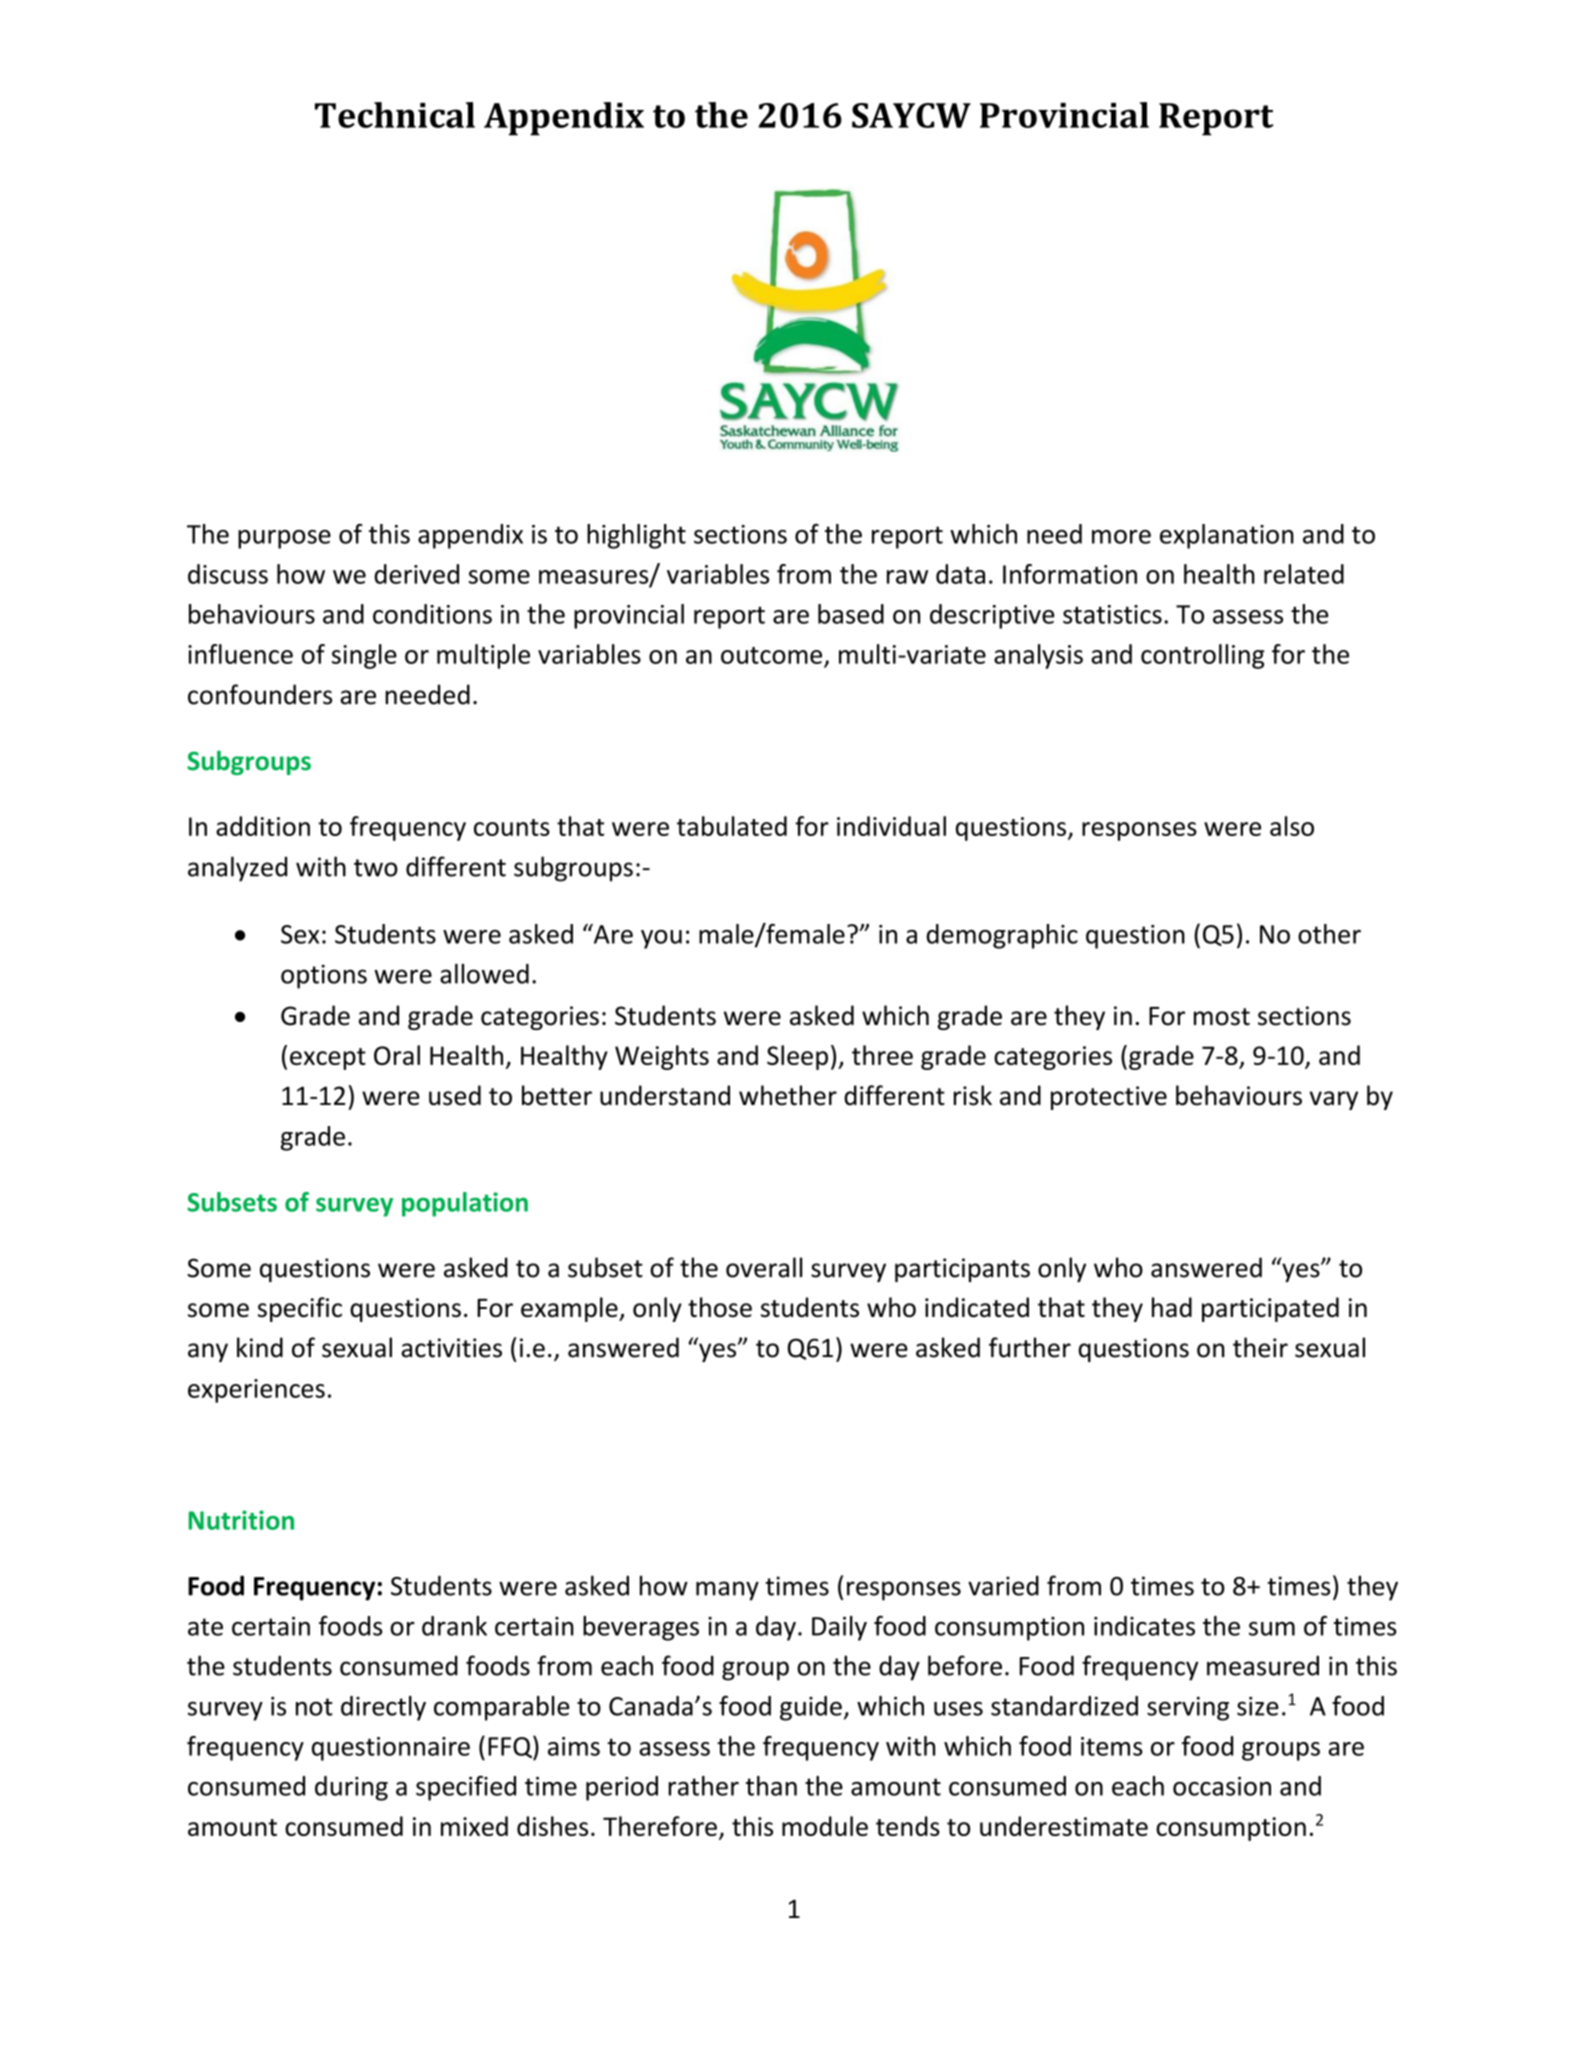 Image resolution: width=1587 pixels, height=2054 pixels. Describe the element at coordinates (1203, 656) in the screenshot. I see `controlling` at that location.
